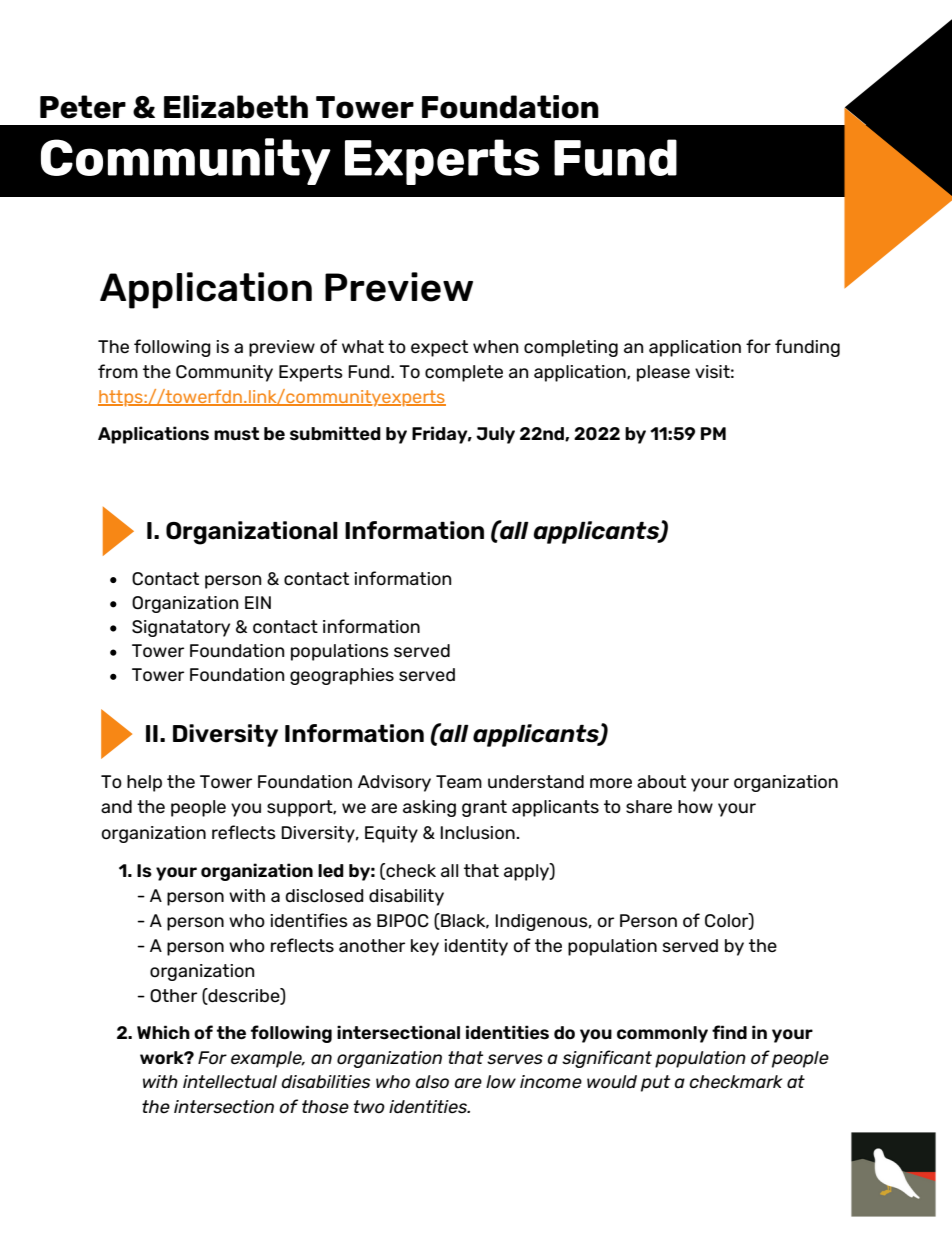 Image resolution: width=952 pixels, height=1233 pixels. I want to click on Which, so click(163, 1032).
